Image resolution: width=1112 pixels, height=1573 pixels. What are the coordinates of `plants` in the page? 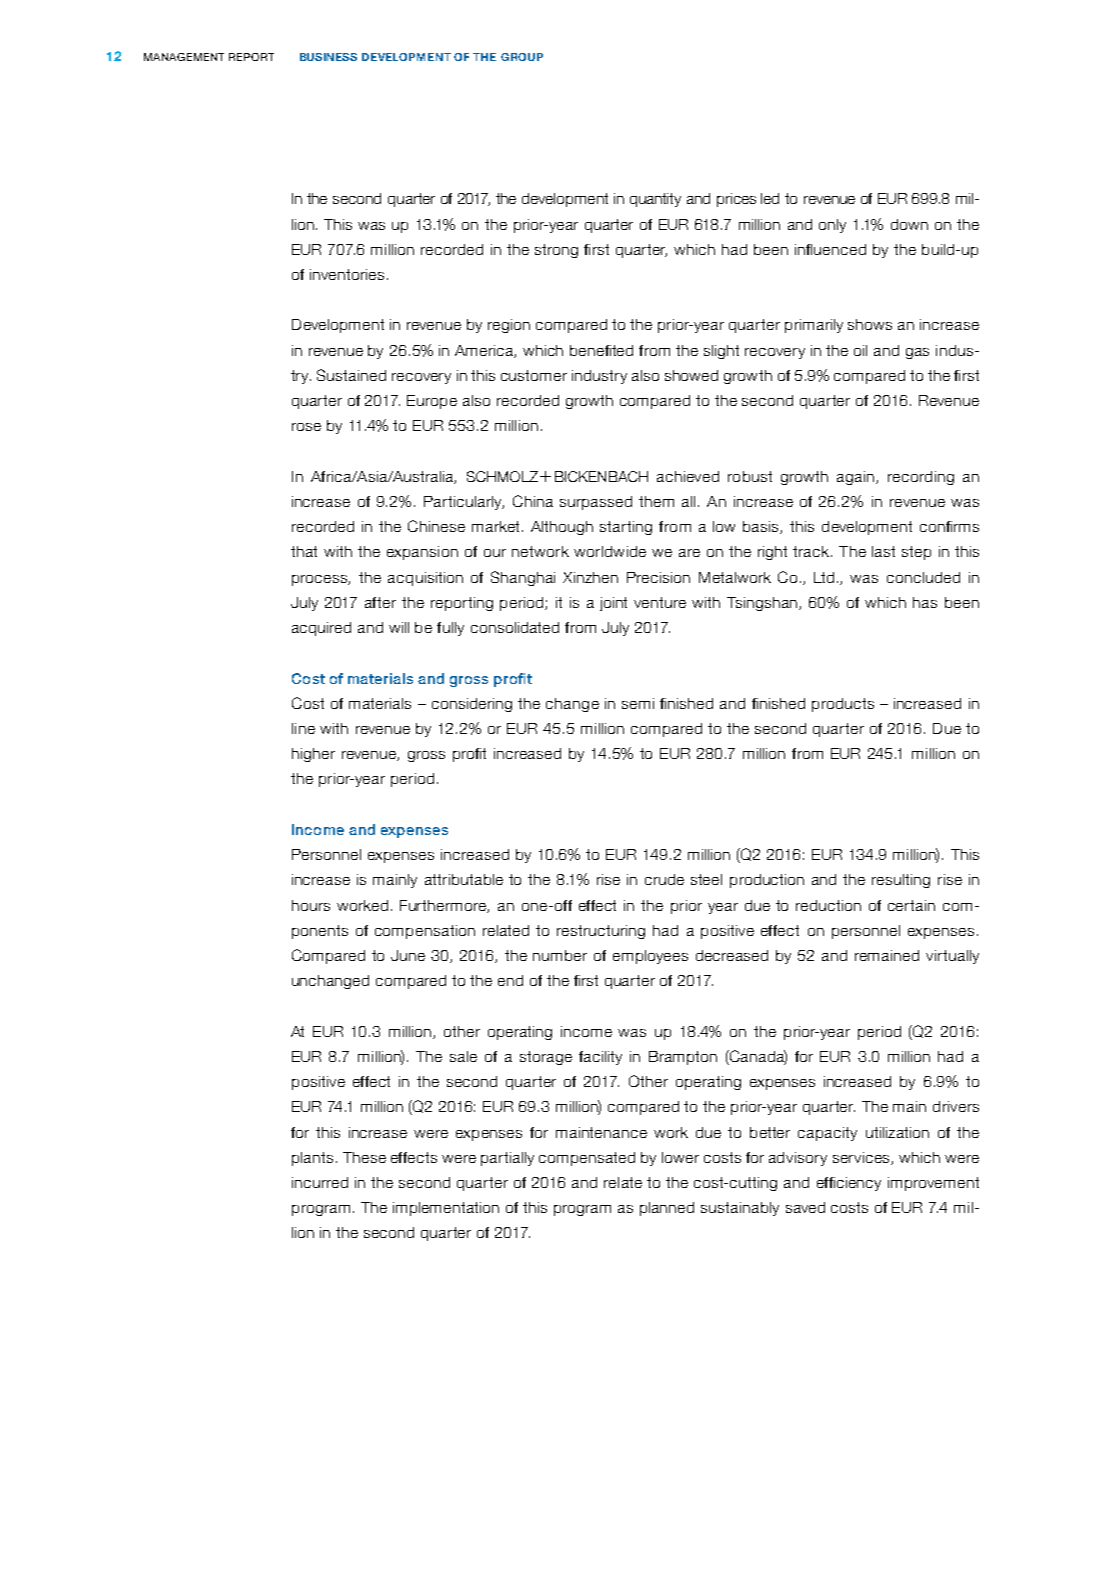 It's located at (312, 1159).
